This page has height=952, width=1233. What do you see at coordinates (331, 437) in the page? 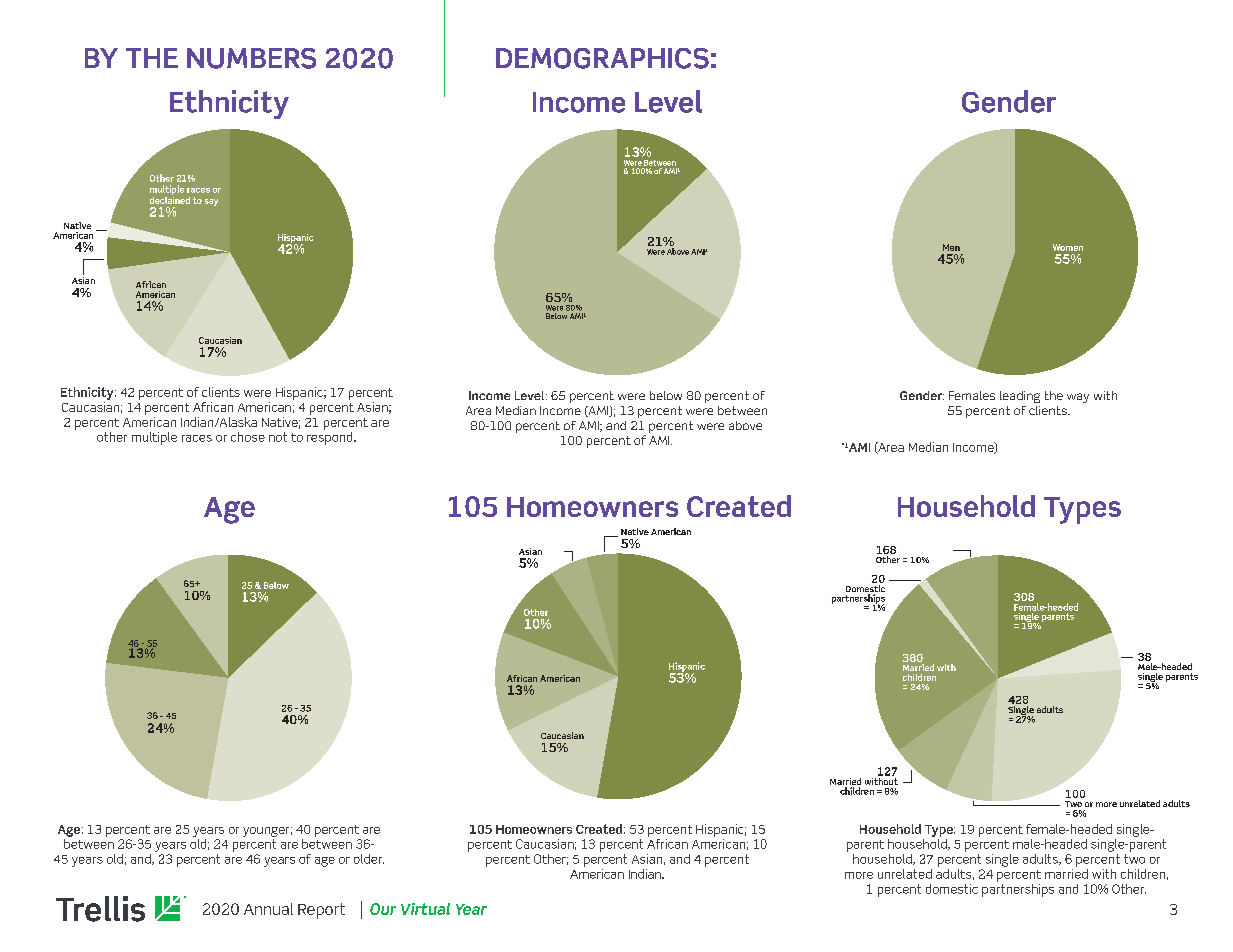
I see `respond` at bounding box center [331, 437].
